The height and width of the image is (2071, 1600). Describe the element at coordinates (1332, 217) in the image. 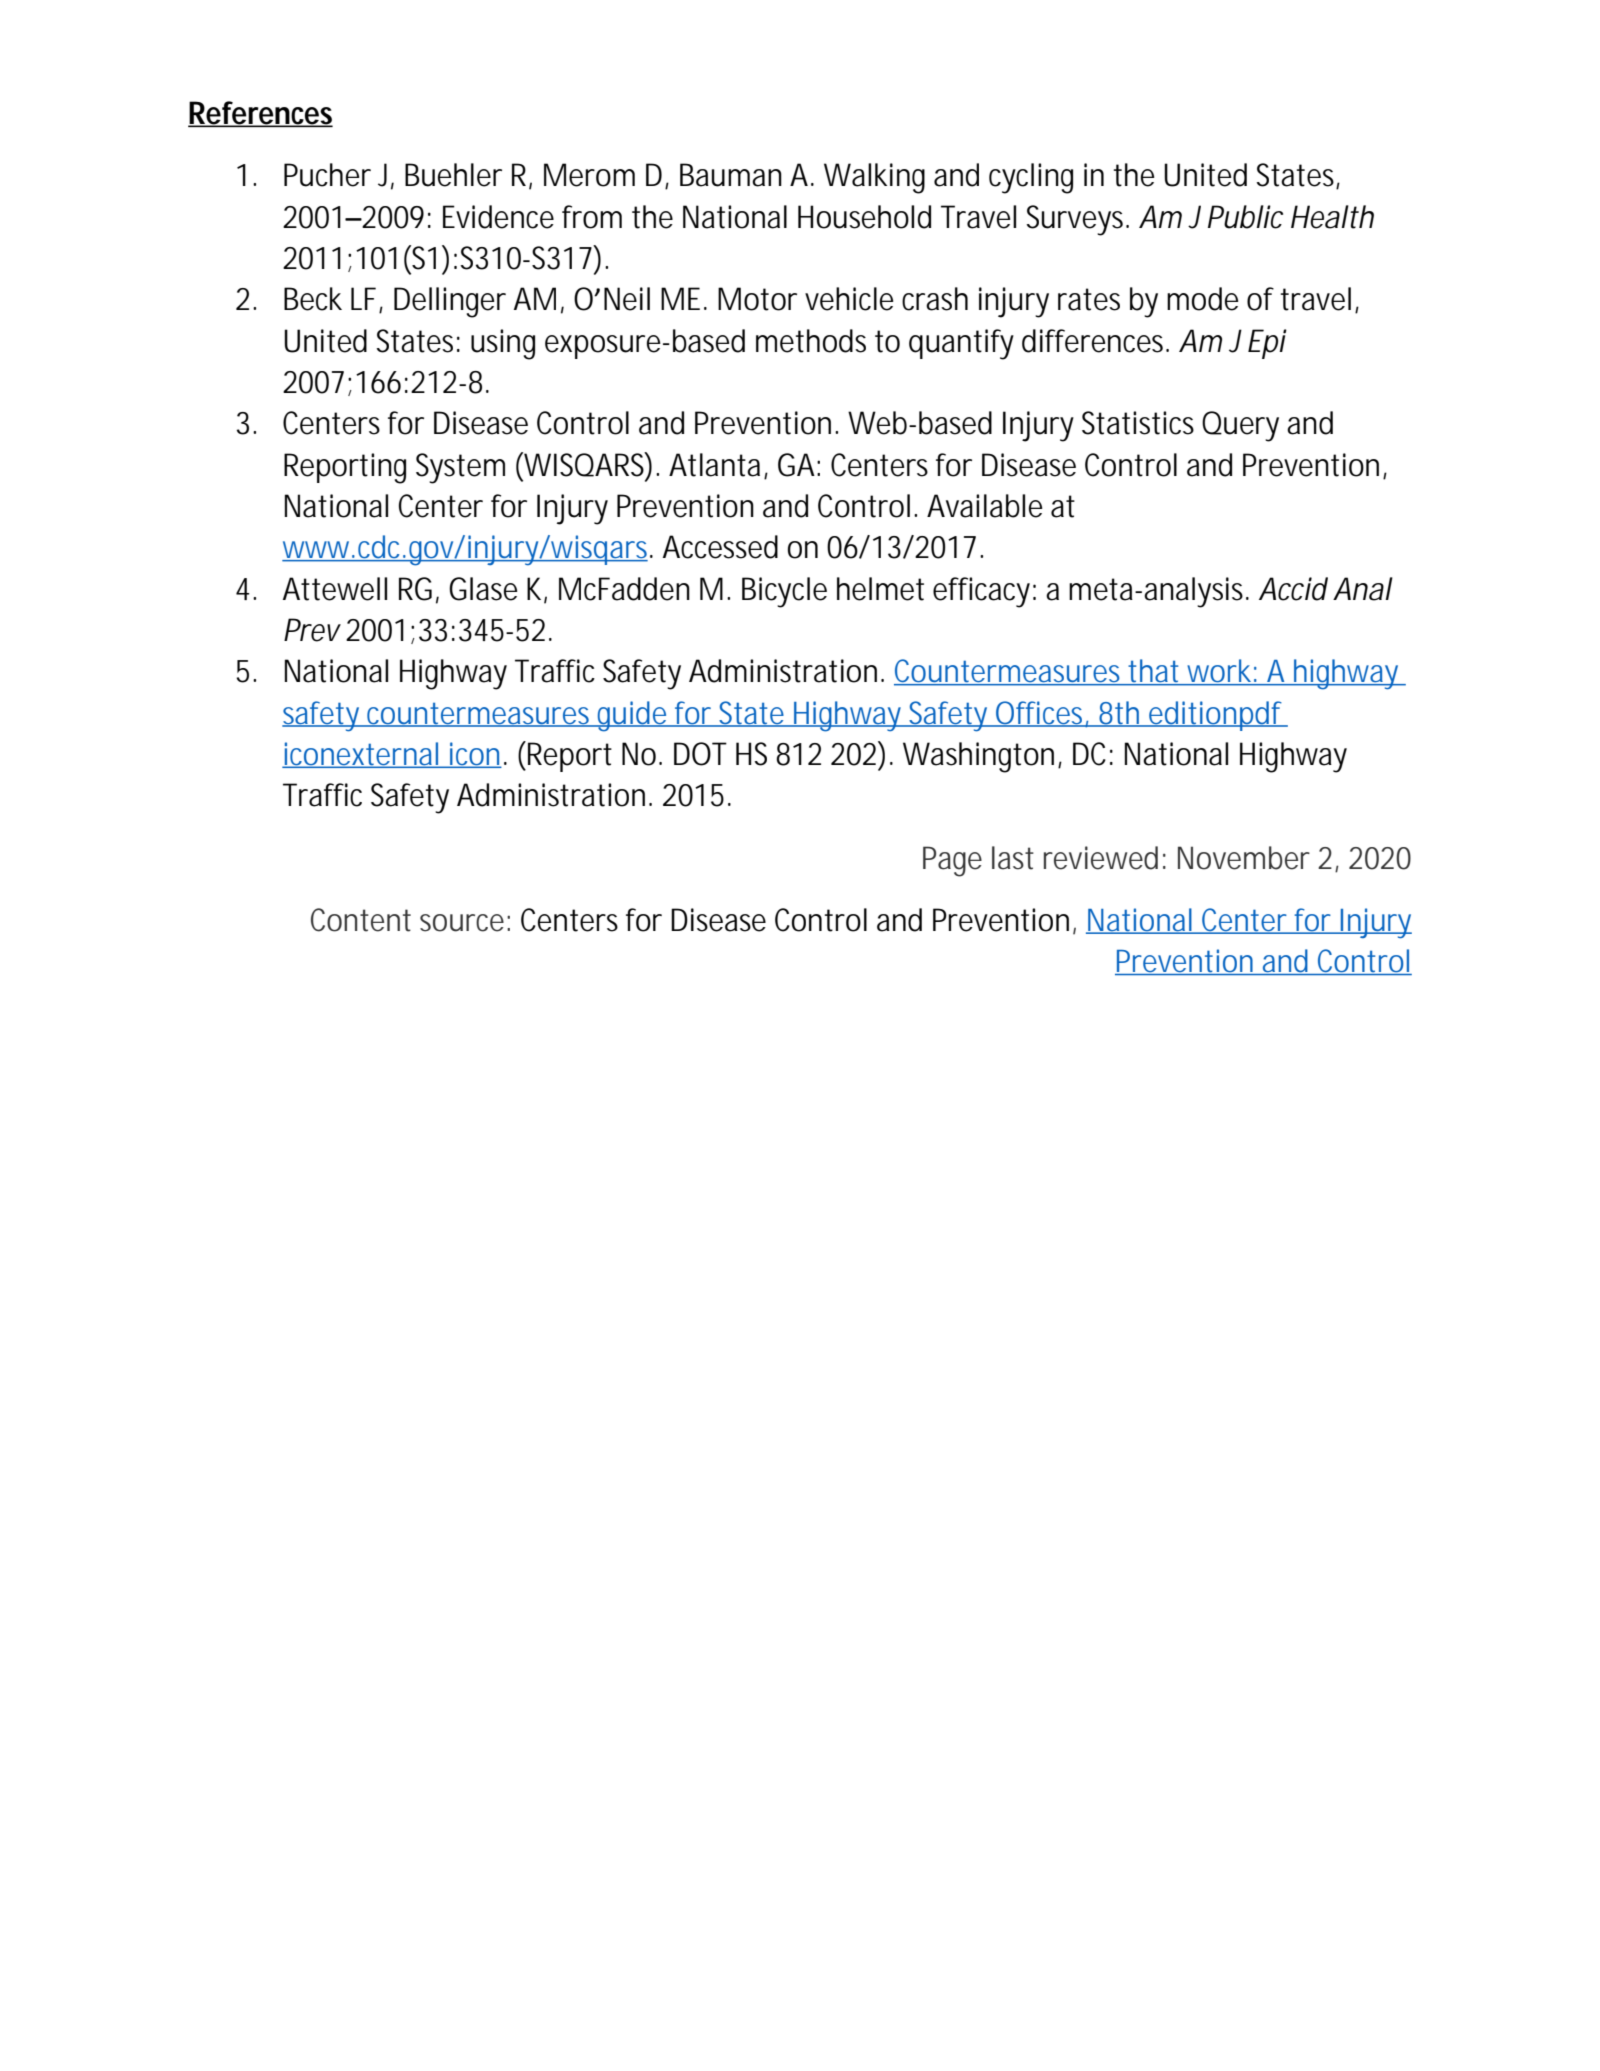

I see `Health` at that location.
